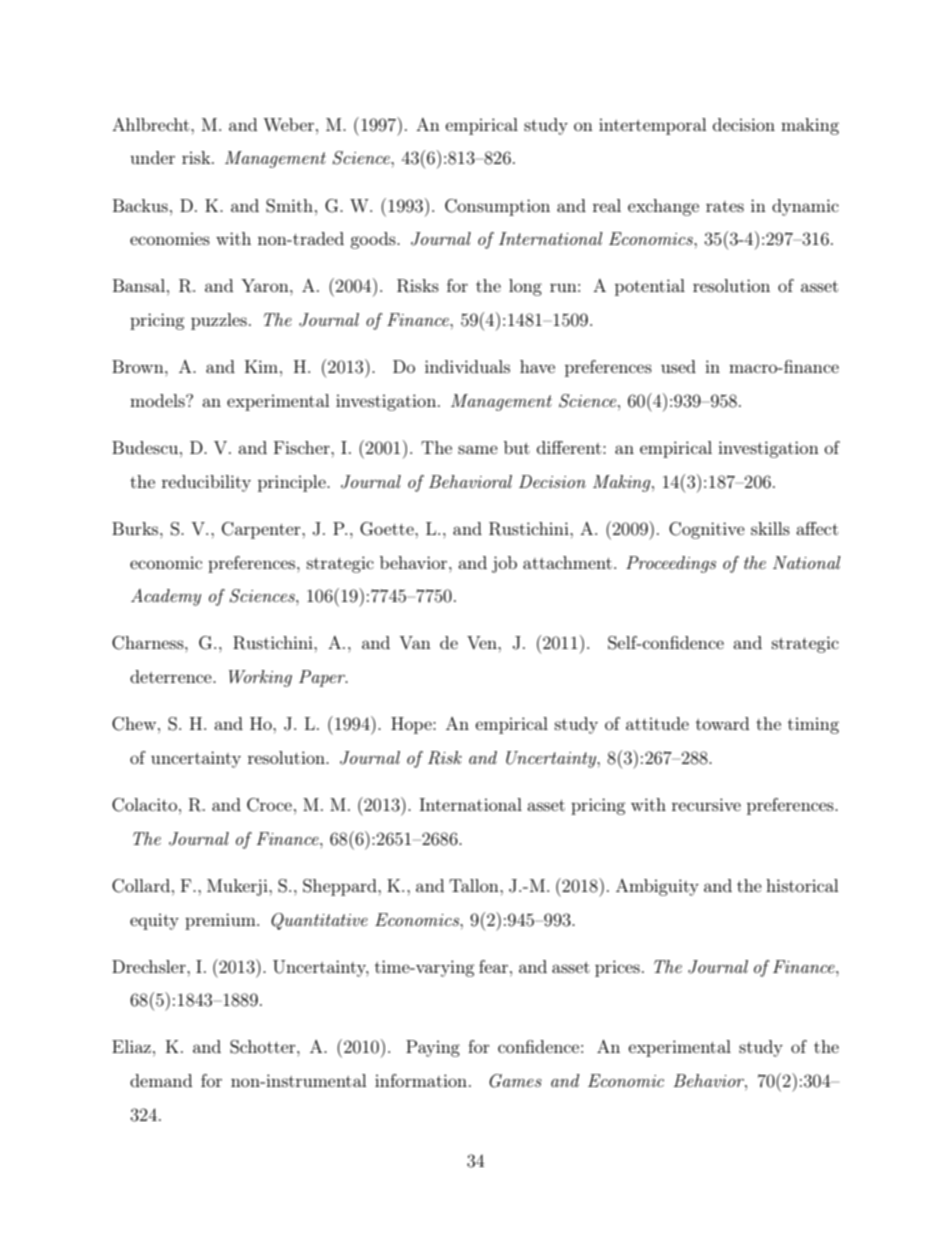  Describe the element at coordinates (497, 207) in the image. I see `Consumption` at that location.
